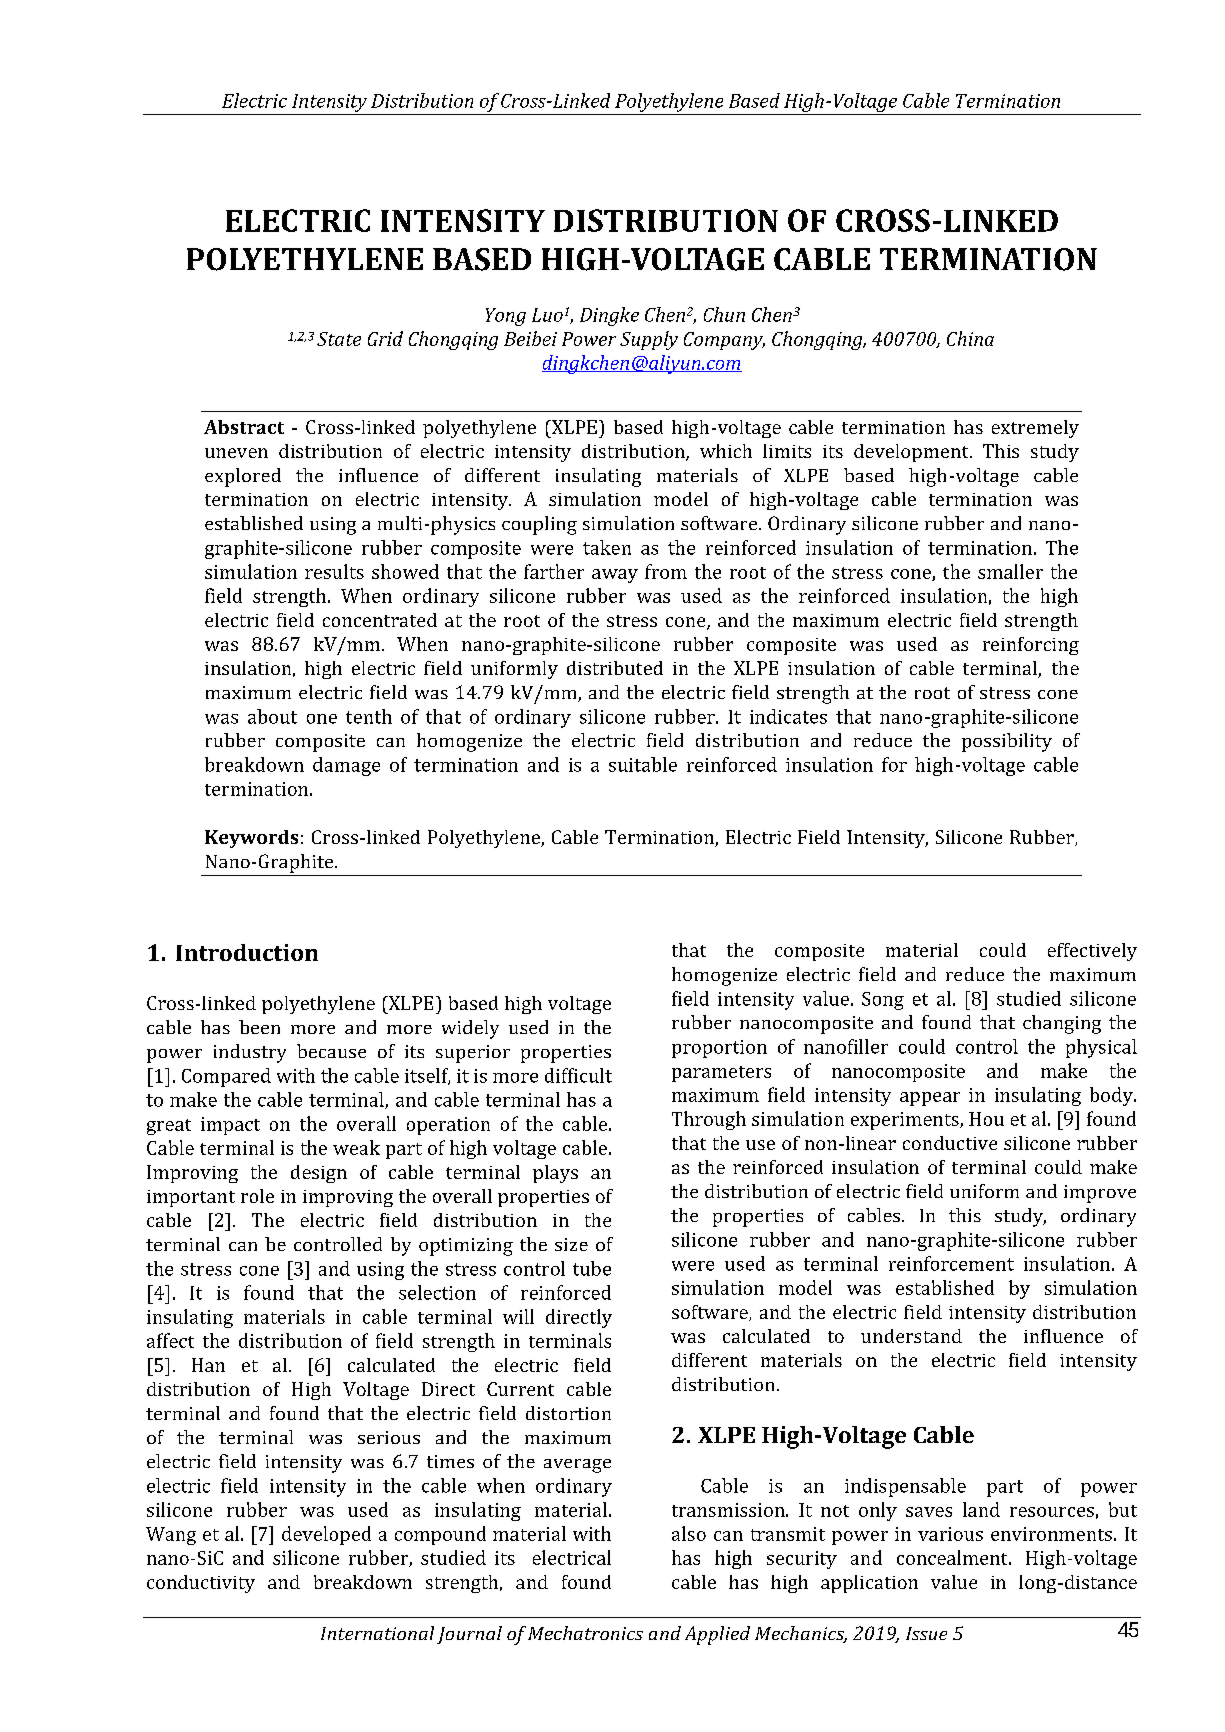 The width and height of the document is (1225, 1732). Describe the element at coordinates (926, 1633) in the document. I see `Issue` at that location.
